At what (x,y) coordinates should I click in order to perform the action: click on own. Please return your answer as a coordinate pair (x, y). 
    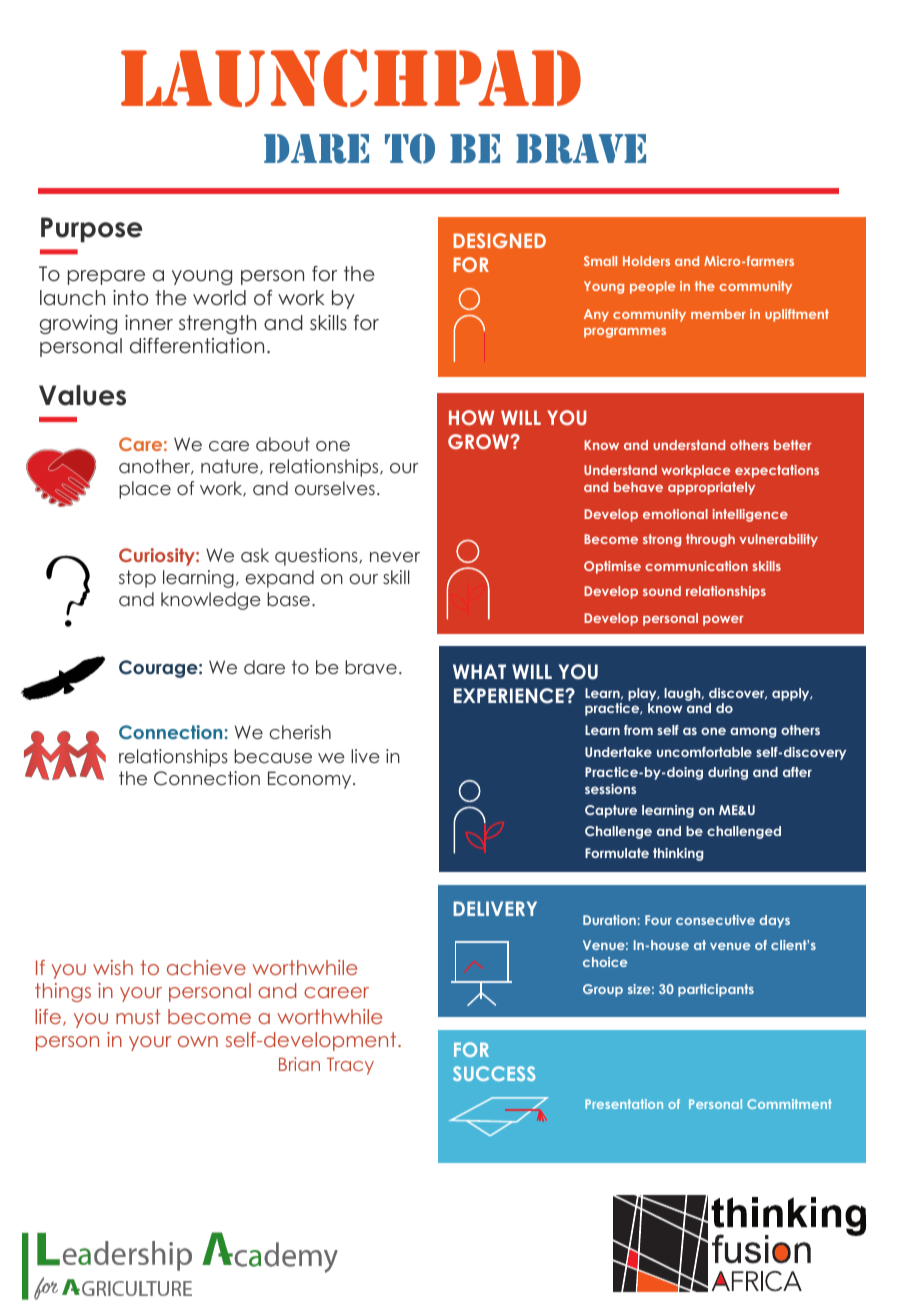
    Looking at the image, I should click on (198, 1041).
